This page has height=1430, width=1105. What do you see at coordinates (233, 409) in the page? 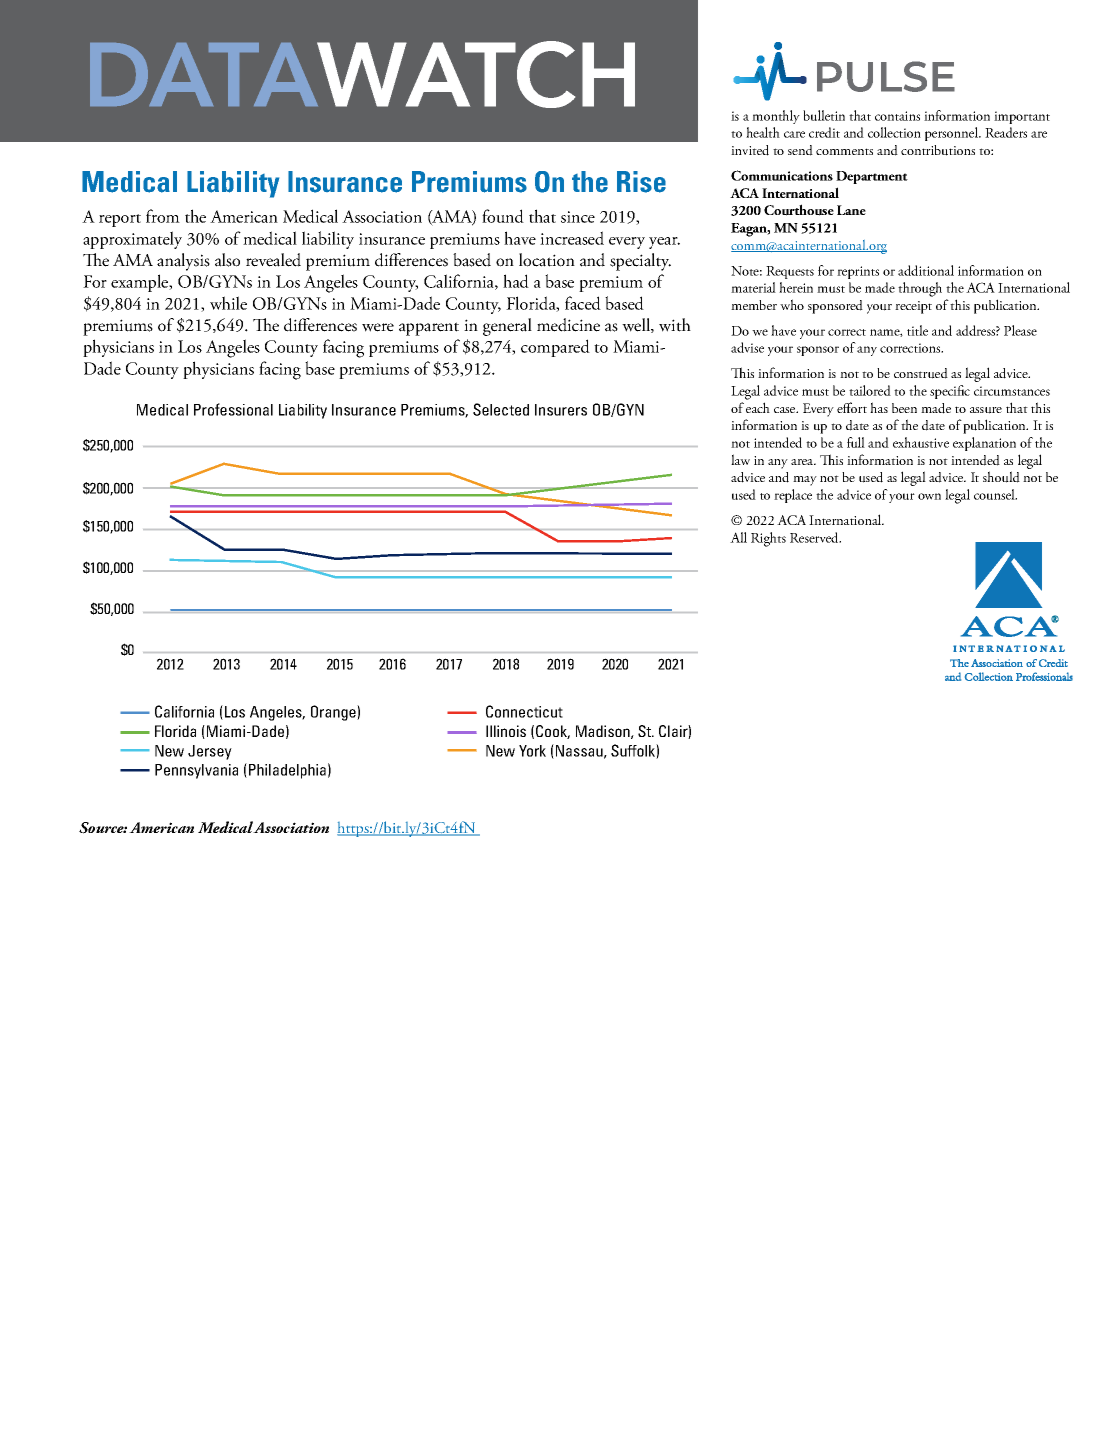
I see `Professional` at bounding box center [233, 409].
